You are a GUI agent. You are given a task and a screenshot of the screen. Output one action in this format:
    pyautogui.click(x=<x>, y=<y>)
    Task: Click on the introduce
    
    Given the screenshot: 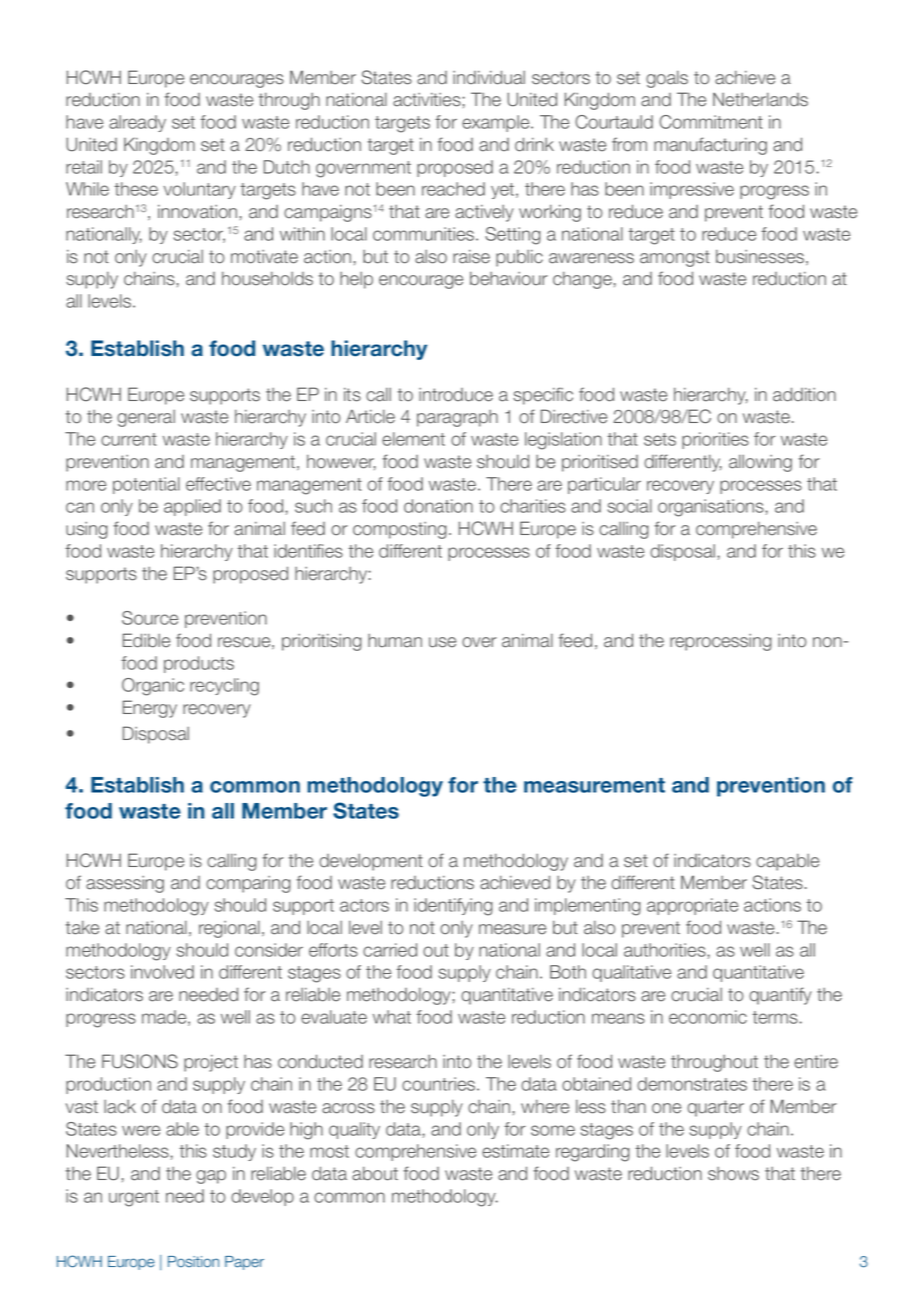 What is the action you would take?
    pyautogui.click(x=456, y=395)
